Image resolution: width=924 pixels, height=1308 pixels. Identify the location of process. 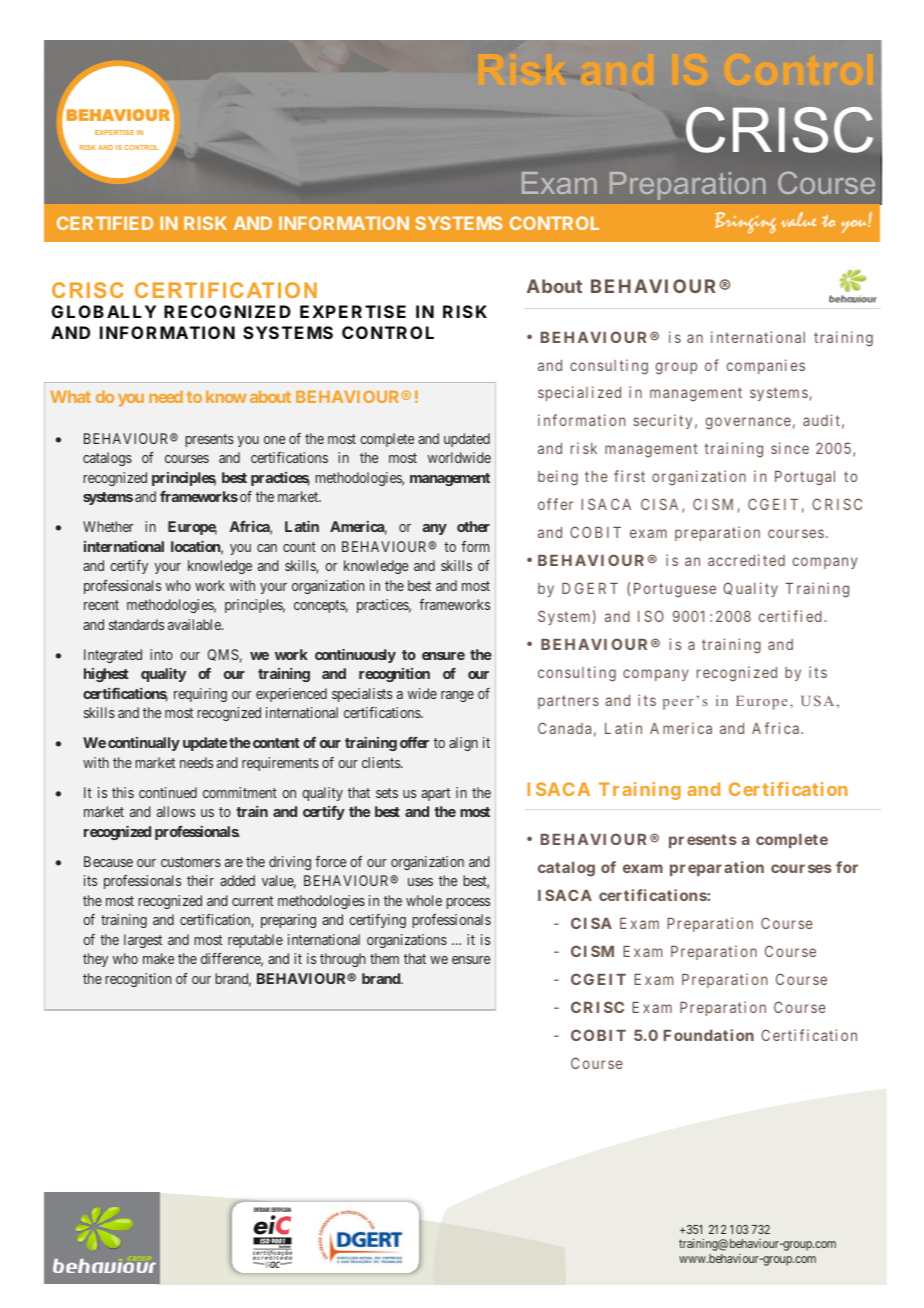
(468, 903).
